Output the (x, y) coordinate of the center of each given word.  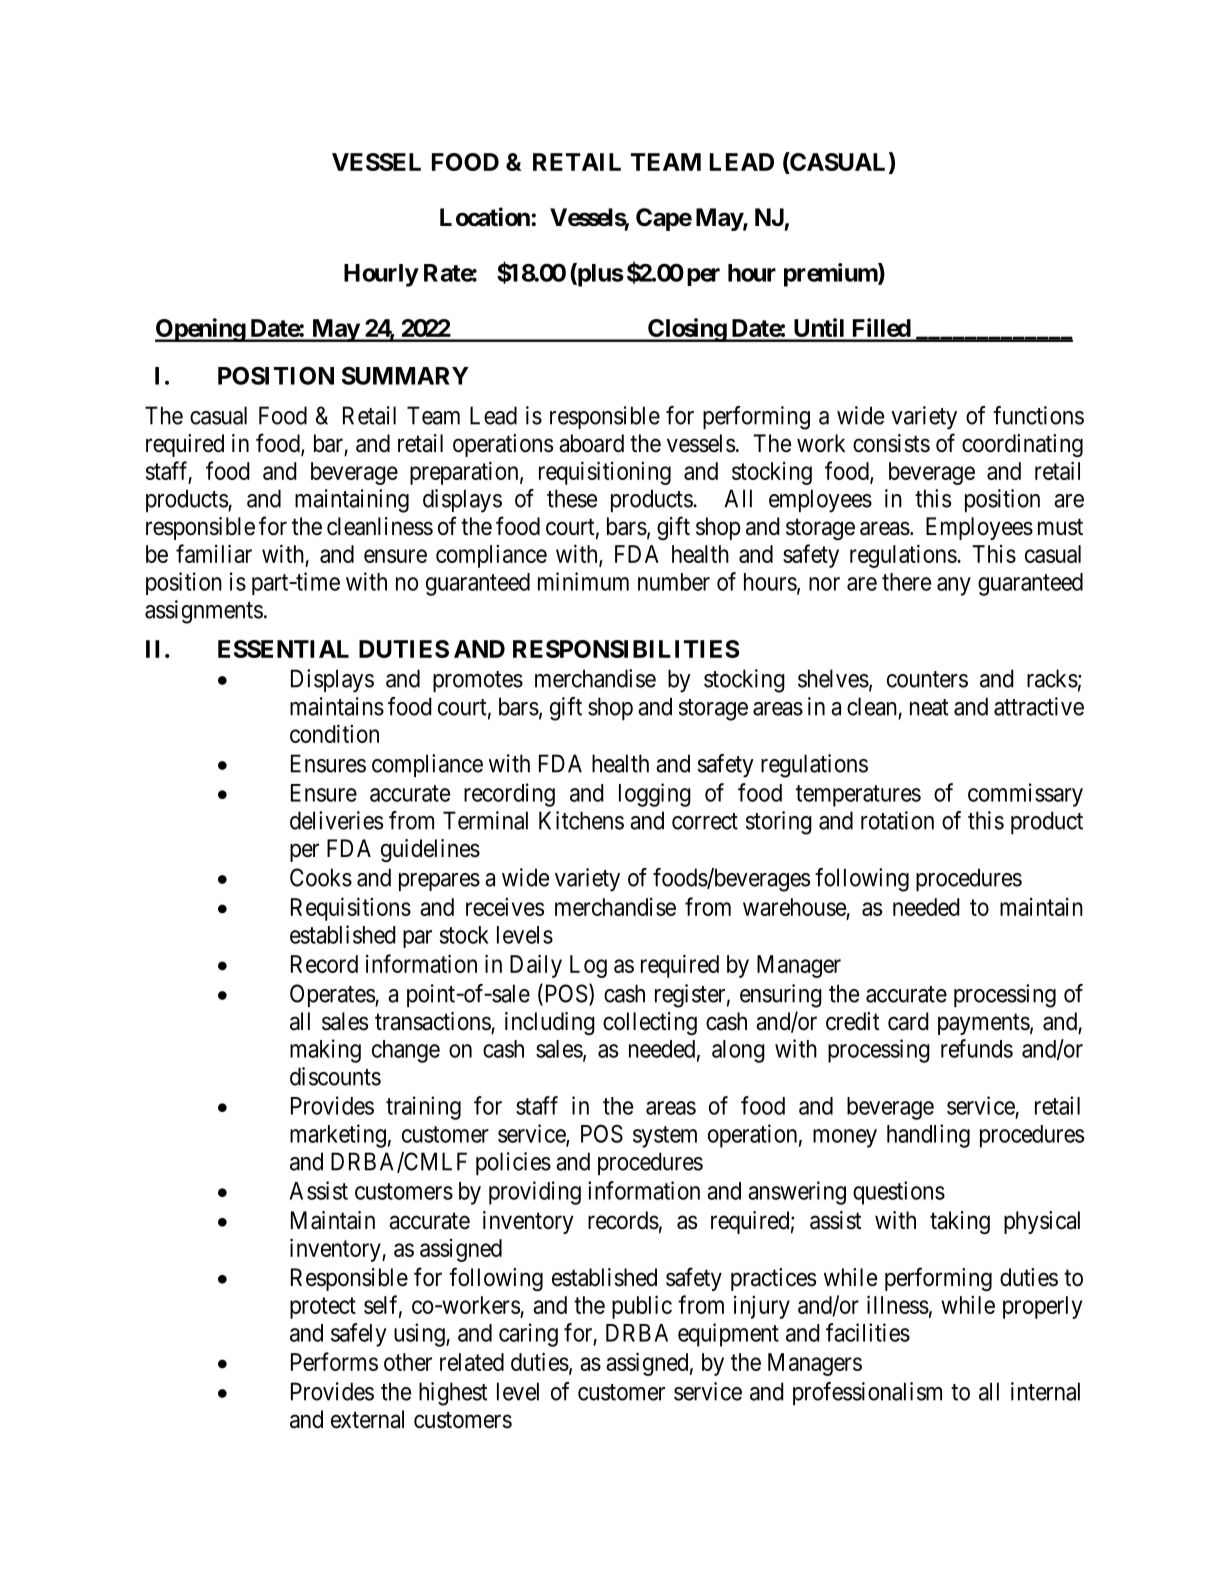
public (642, 1307)
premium (831, 275)
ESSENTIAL (283, 649)
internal (1045, 1391)
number (674, 582)
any (954, 586)
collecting (650, 1023)
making (325, 1051)
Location (486, 217)
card (908, 1021)
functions (1038, 415)
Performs (334, 1361)
